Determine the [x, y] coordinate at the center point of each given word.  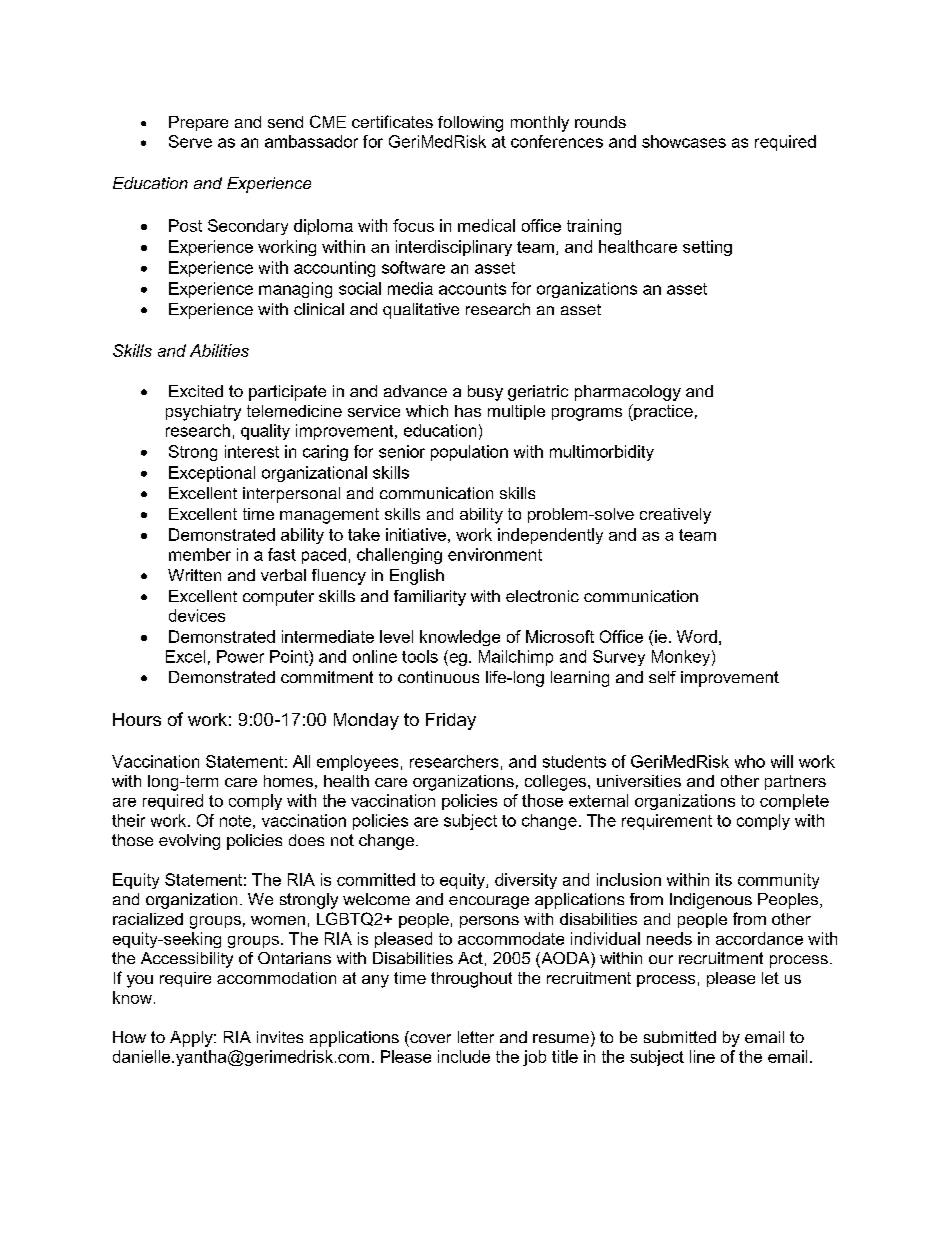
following [470, 124]
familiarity [430, 598]
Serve [190, 141]
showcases [684, 141]
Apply [192, 1039]
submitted [680, 1037]
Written [194, 575]
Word [697, 636]
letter [476, 1037]
